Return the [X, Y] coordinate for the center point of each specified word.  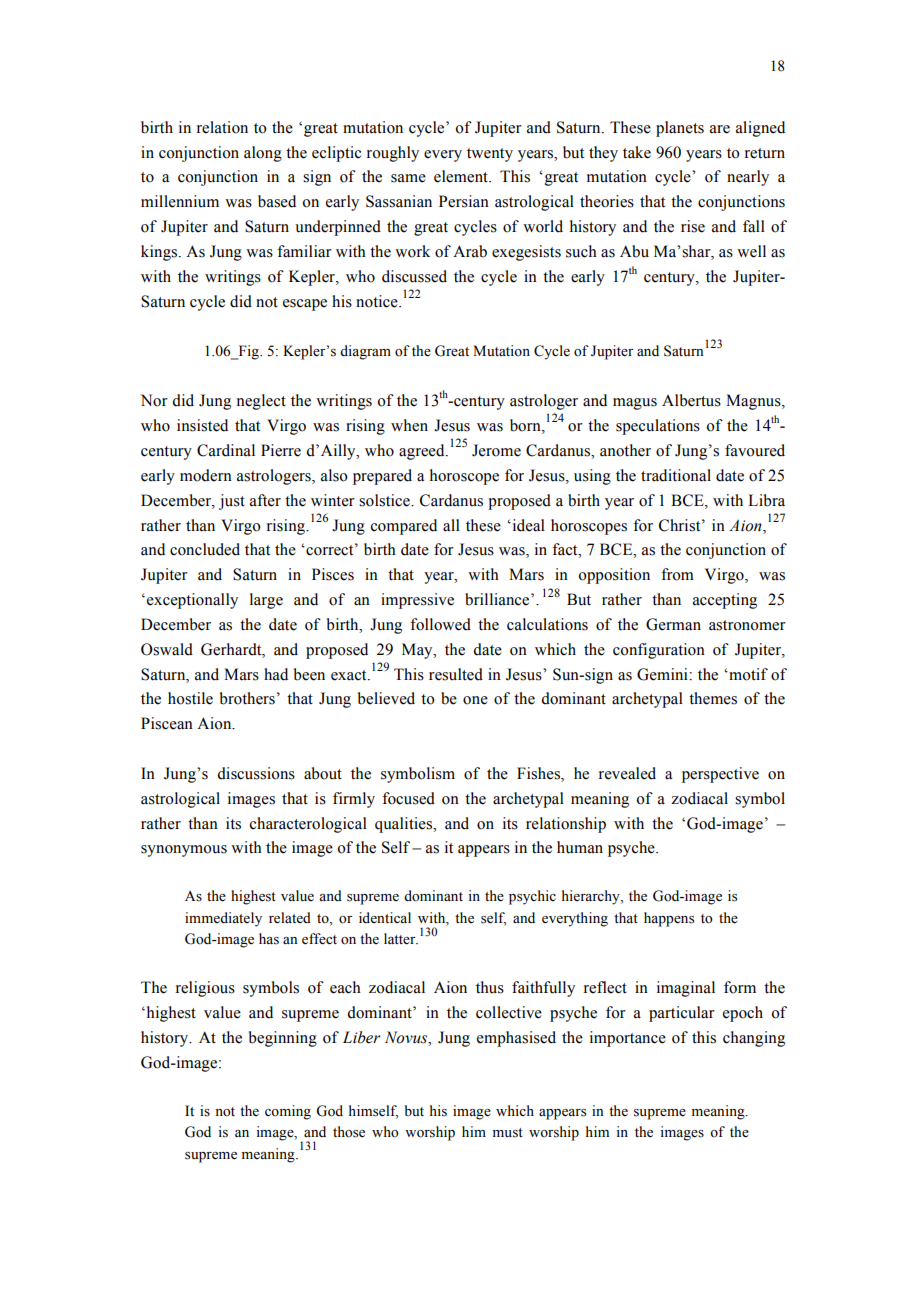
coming [288, 1112]
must [508, 1133]
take [637, 152]
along [263, 154]
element [462, 176]
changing [754, 1039]
